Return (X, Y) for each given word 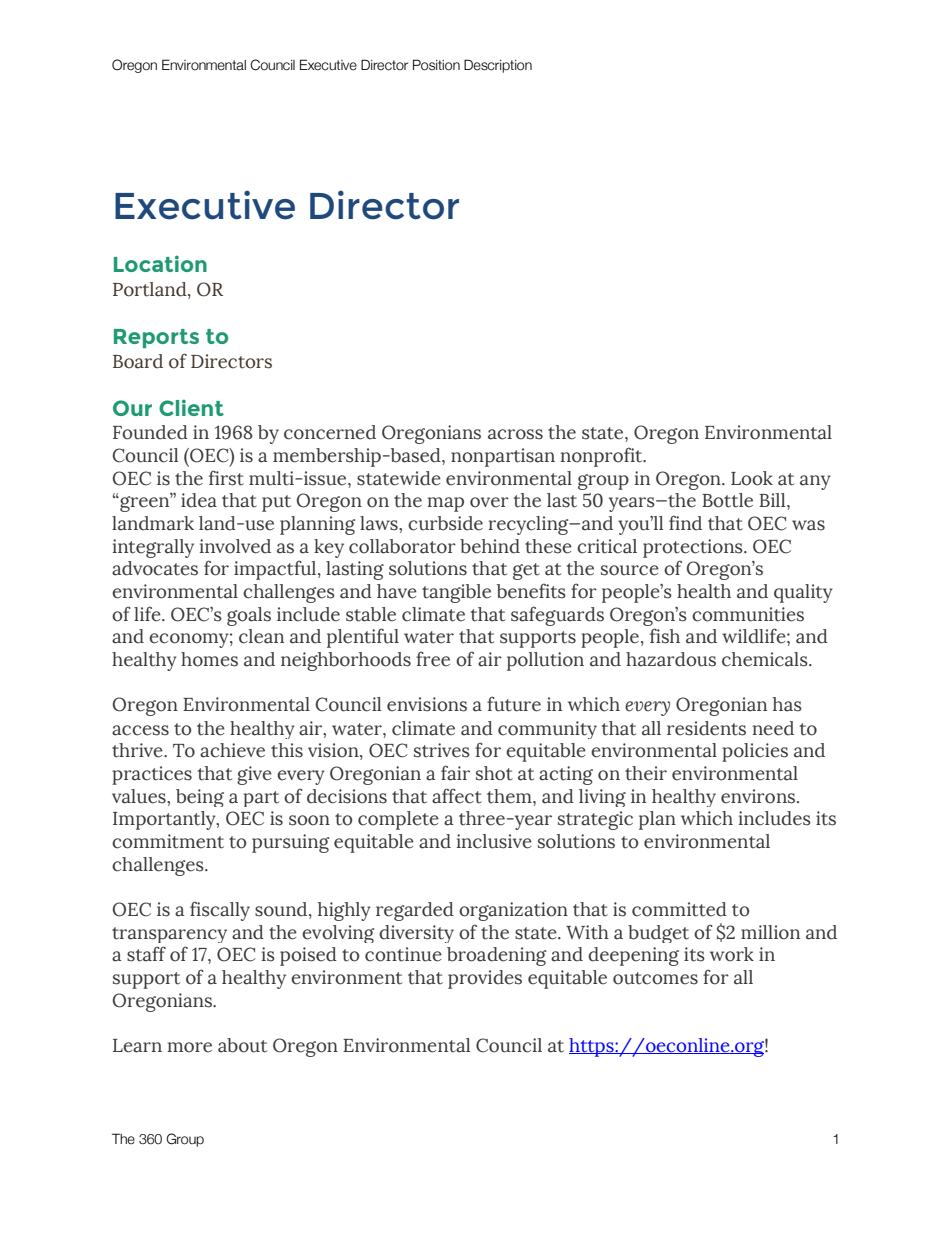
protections (694, 548)
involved (235, 546)
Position (436, 65)
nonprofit (603, 457)
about (242, 1045)
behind (490, 546)
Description (498, 66)
